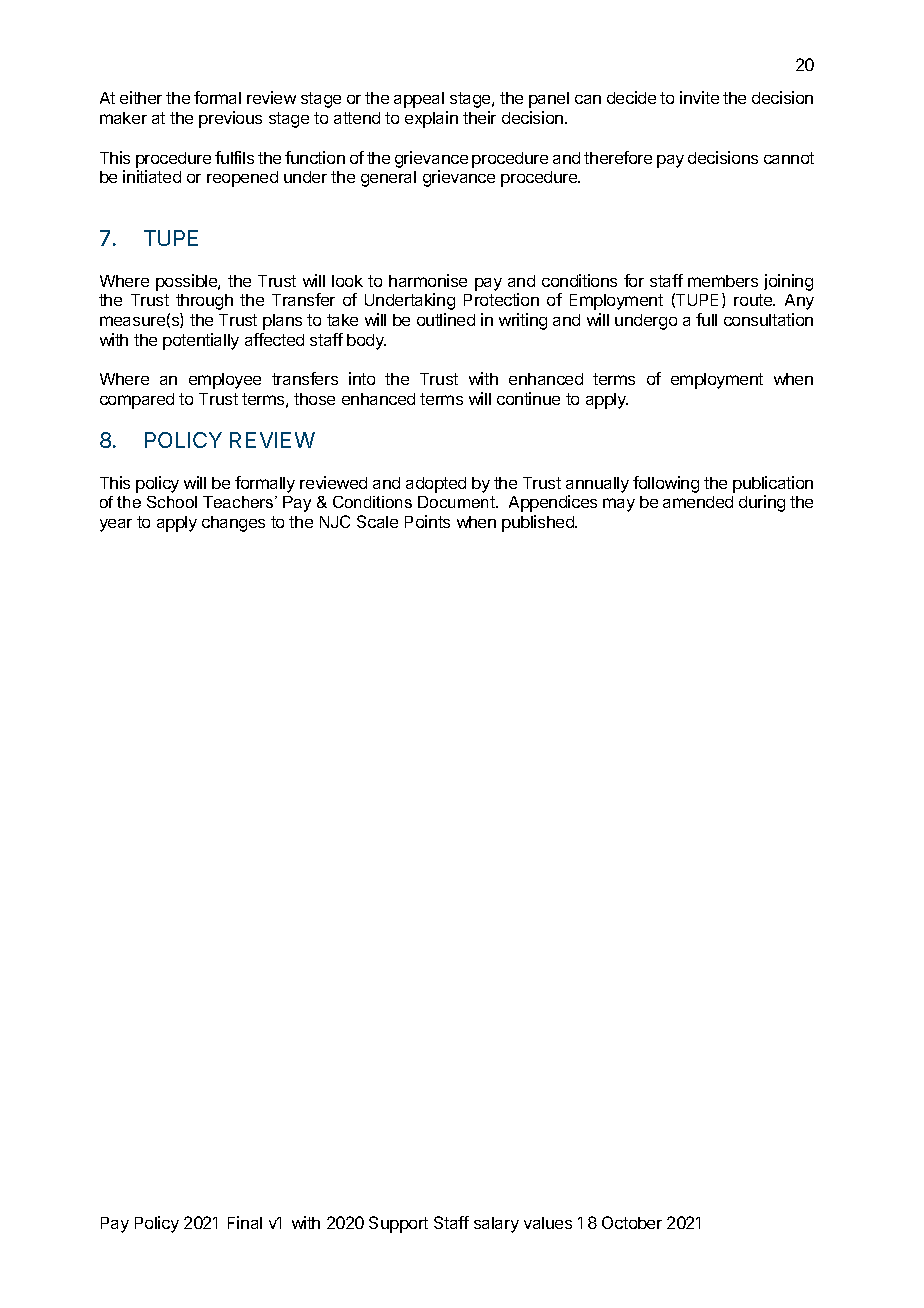  Describe the element at coordinates (245, 1222) in the screenshot. I see `Final` at that location.
